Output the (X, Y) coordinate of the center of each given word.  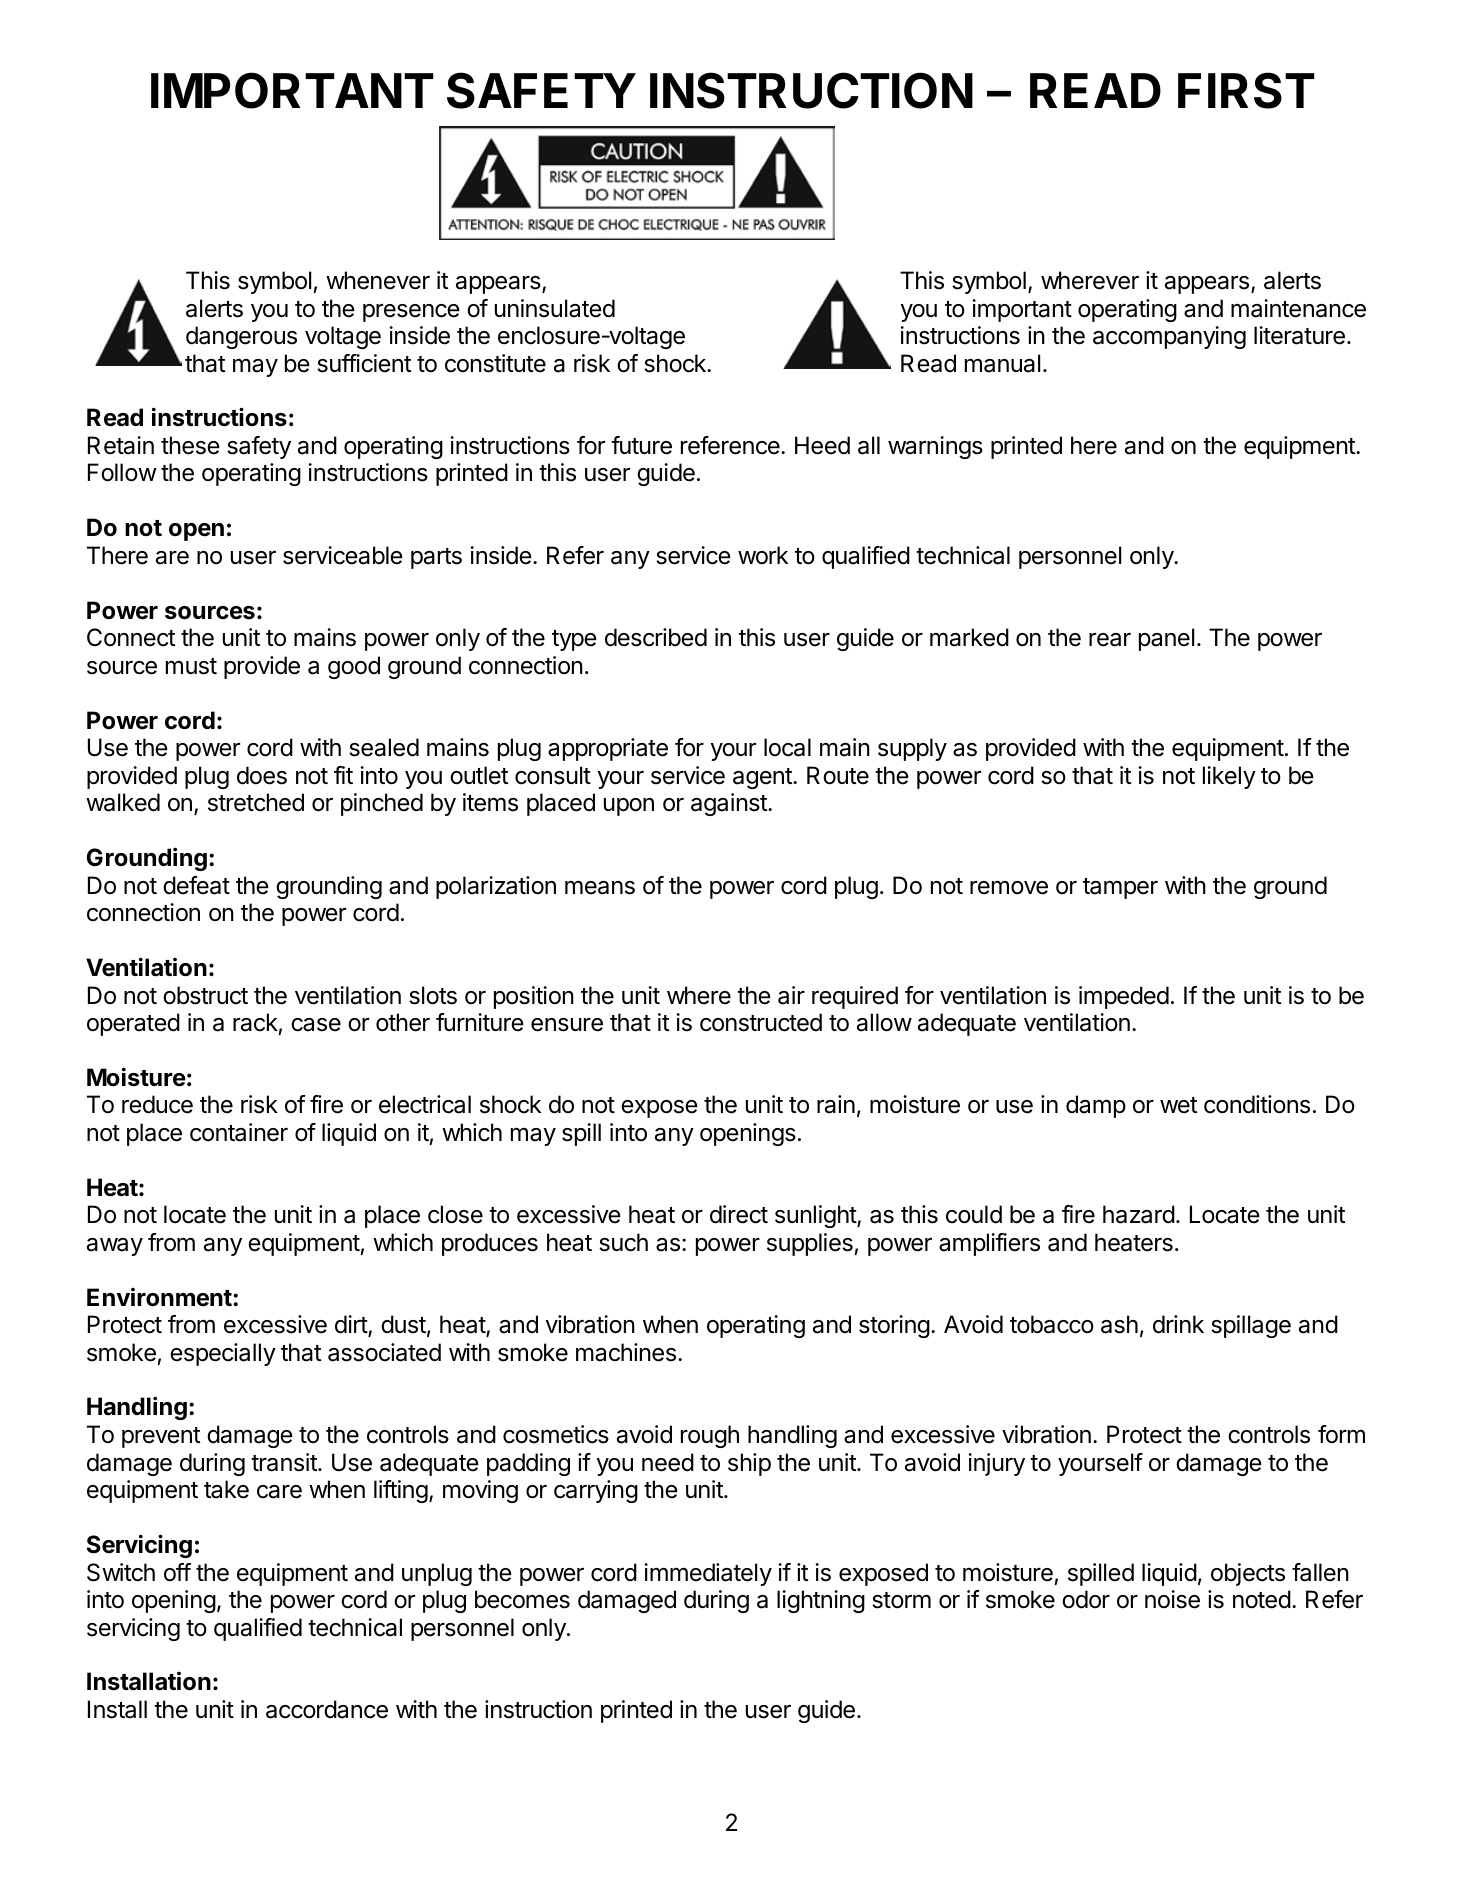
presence (411, 313)
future (641, 445)
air (791, 995)
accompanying (1169, 337)
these (190, 445)
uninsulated (555, 308)
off (177, 1572)
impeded (1124, 997)
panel (1166, 639)
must (191, 666)
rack (255, 1022)
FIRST (1246, 90)
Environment (160, 1297)
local (787, 747)
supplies (810, 1244)
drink (1178, 1324)
